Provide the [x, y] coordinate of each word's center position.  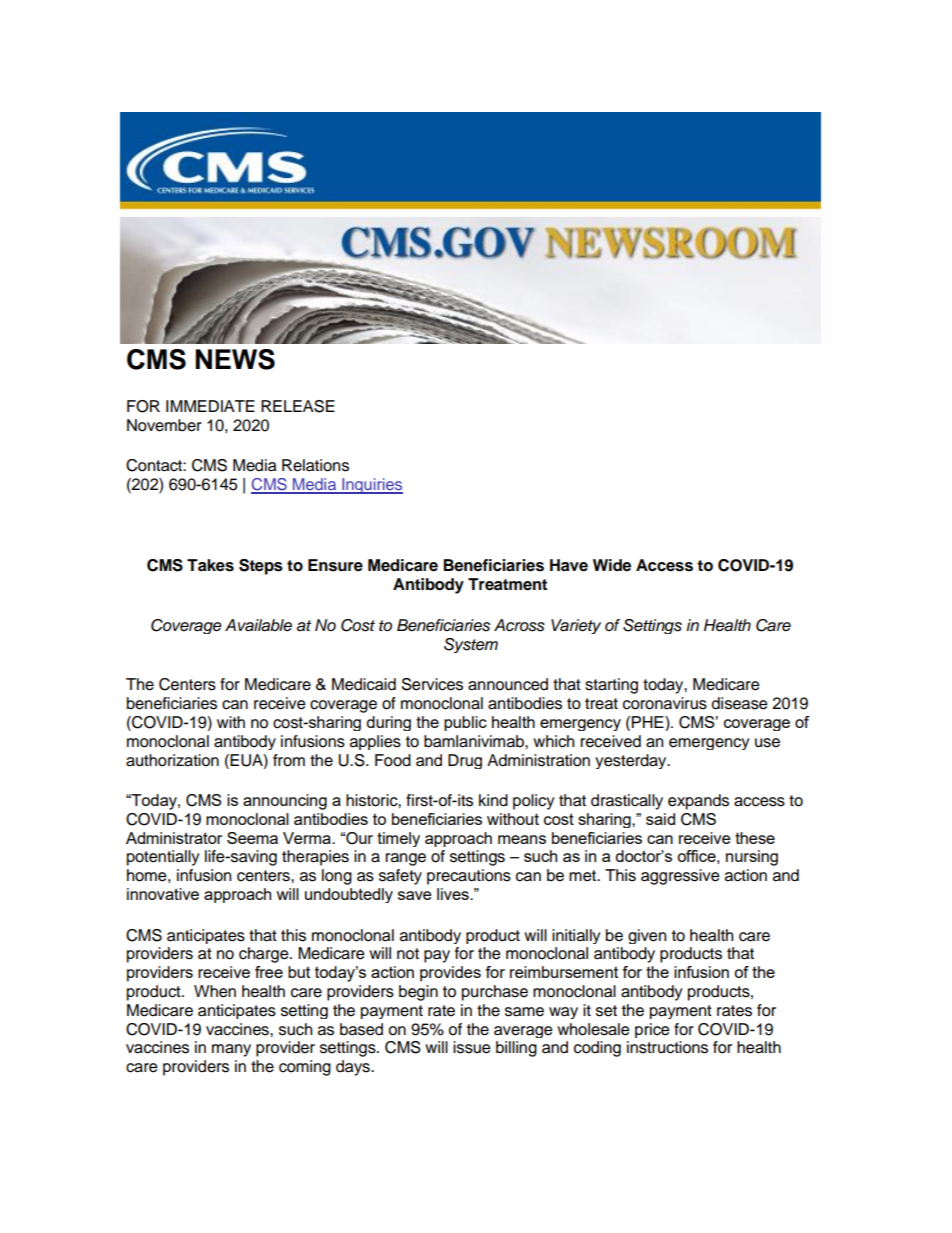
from [289, 760]
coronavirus [665, 703]
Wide [612, 565]
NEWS [235, 359]
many [231, 1050]
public [465, 723]
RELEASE [298, 406]
